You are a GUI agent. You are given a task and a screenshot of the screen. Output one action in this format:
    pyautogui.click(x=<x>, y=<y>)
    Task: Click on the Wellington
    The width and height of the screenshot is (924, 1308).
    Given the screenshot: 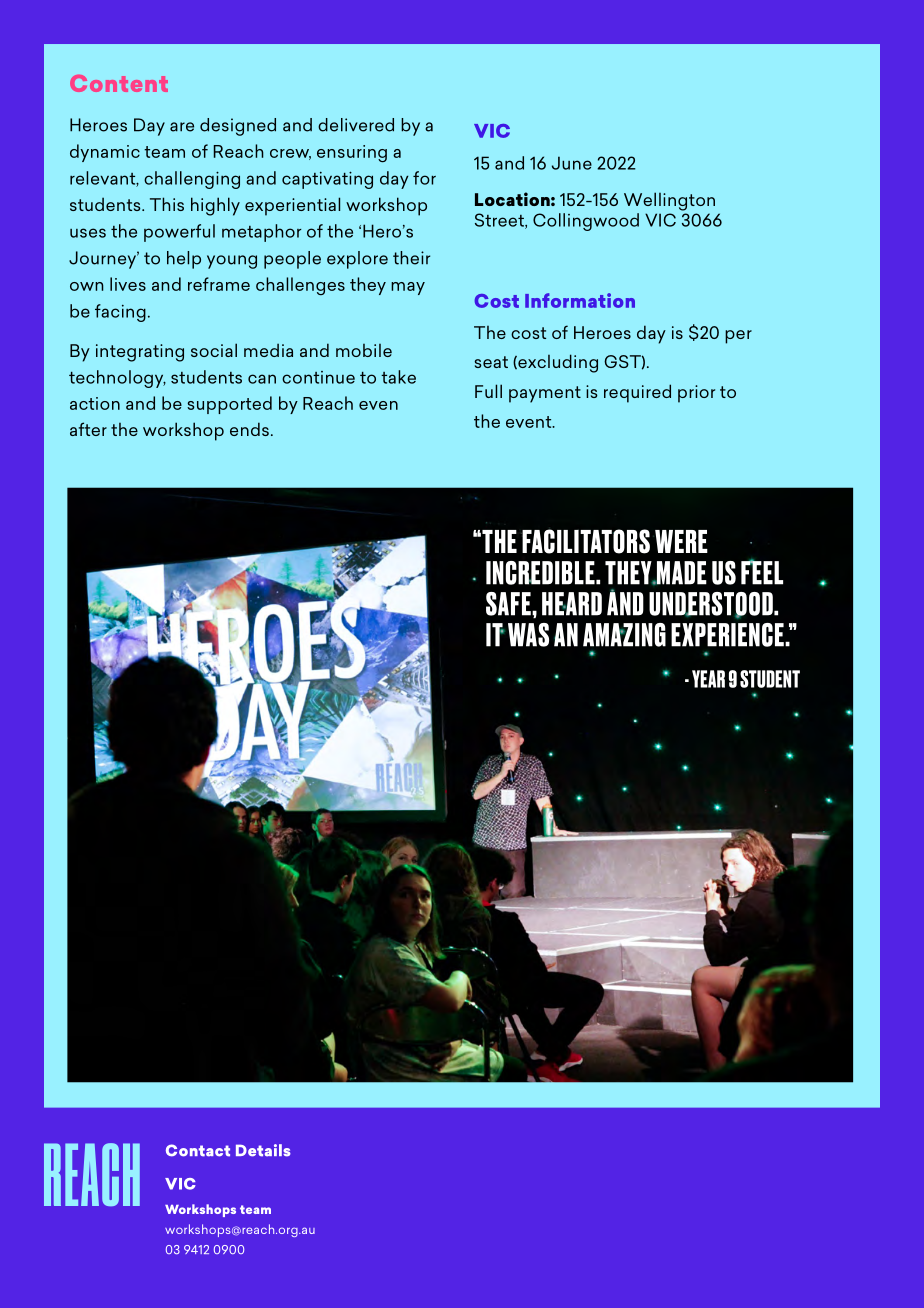 What is the action you would take?
    pyautogui.click(x=669, y=201)
